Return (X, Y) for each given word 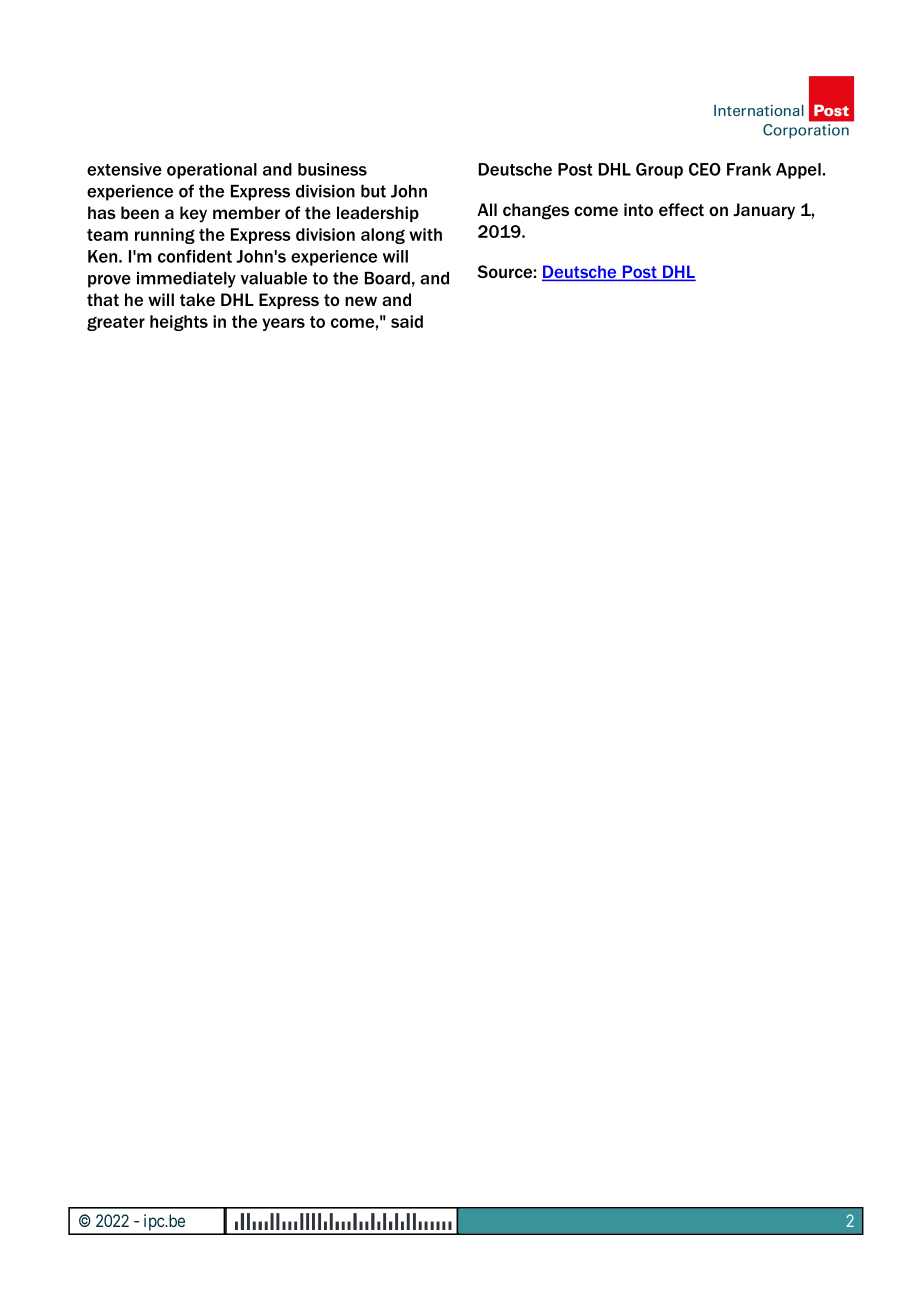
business (332, 169)
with (425, 234)
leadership (378, 214)
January (764, 211)
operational (212, 171)
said (407, 321)
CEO (705, 169)
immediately (186, 280)
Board (387, 278)
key (193, 214)
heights (179, 323)
